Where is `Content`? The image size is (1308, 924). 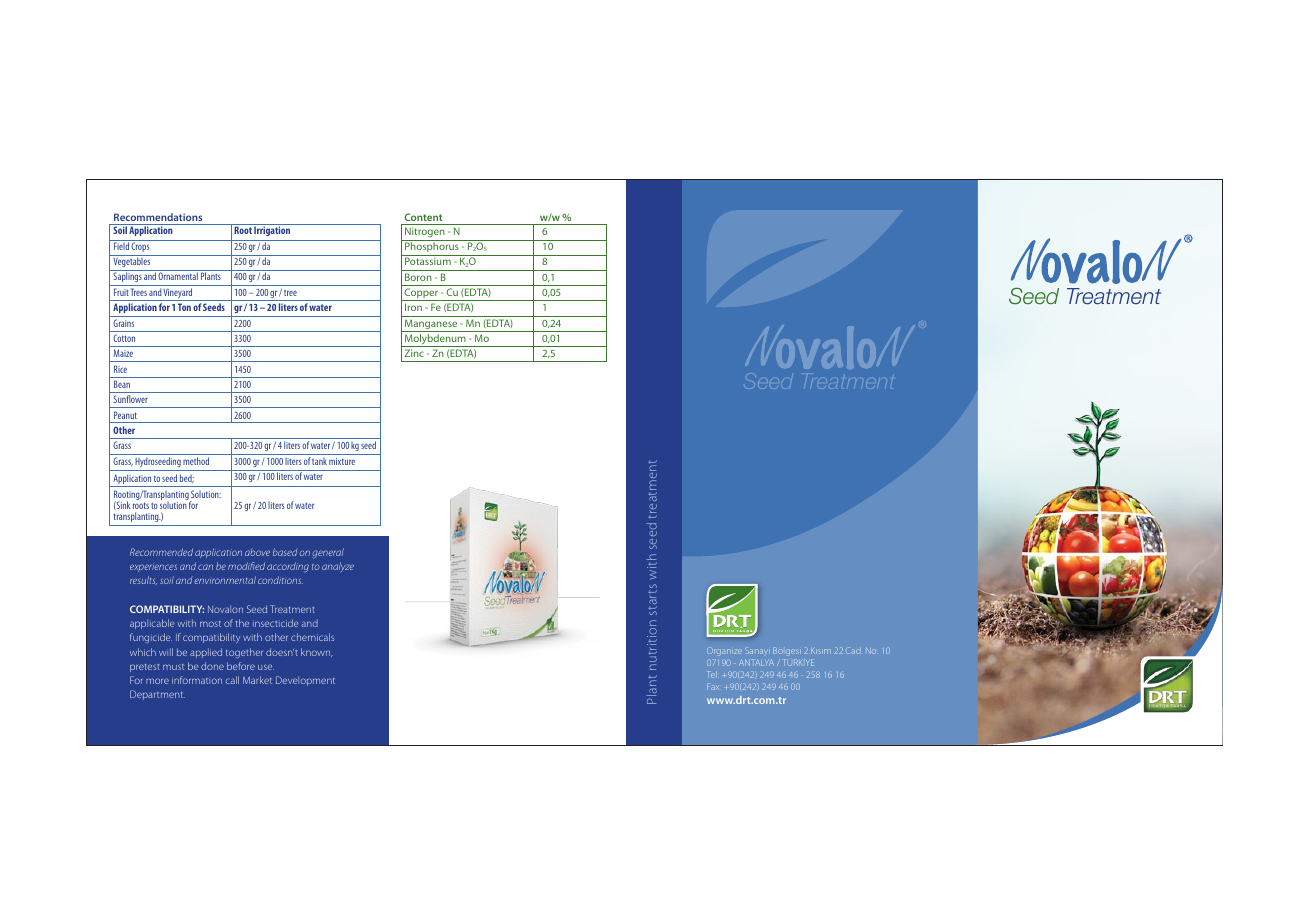
Content is located at coordinates (423, 217).
